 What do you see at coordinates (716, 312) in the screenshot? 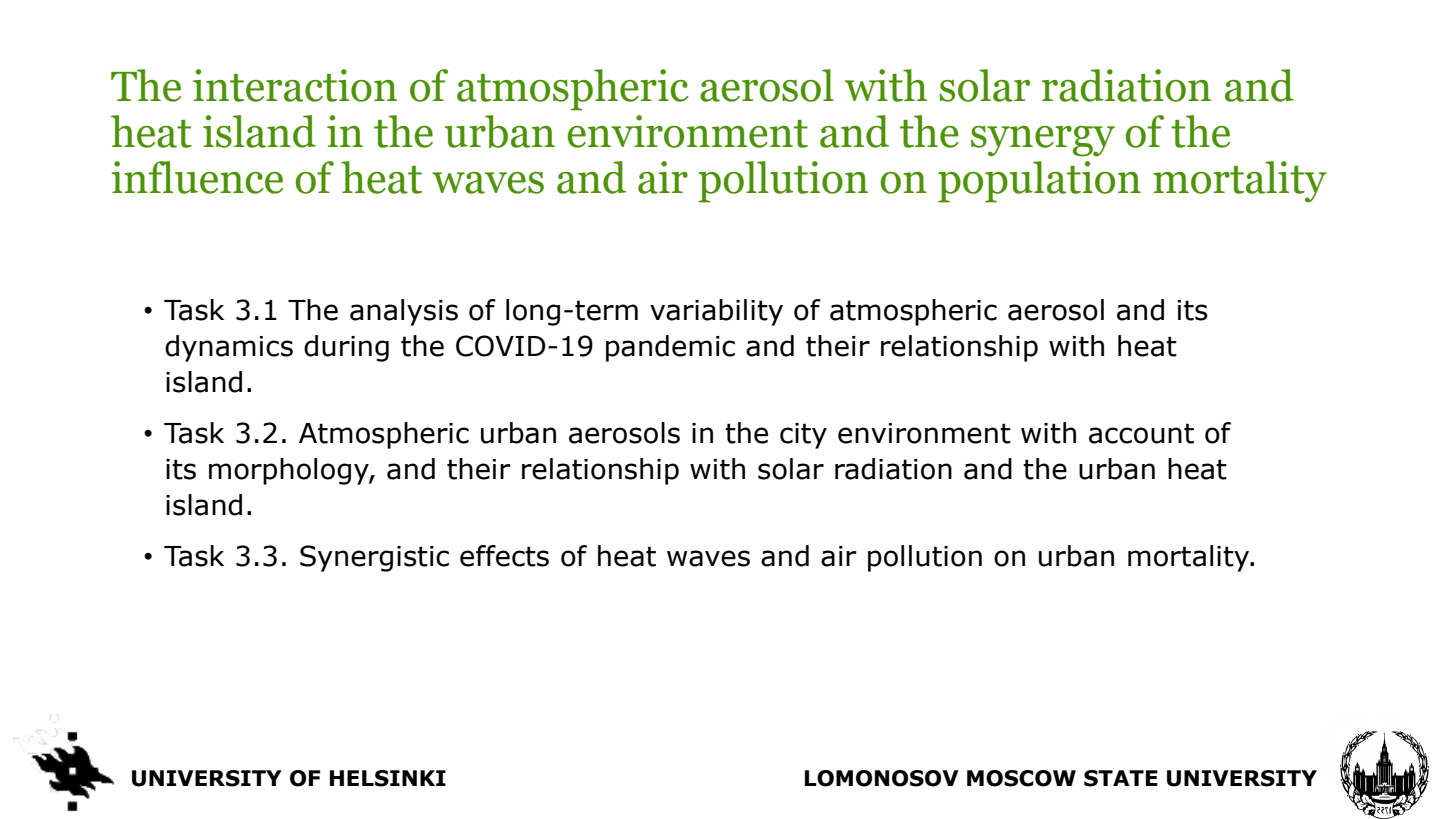
I see `variability` at bounding box center [716, 312].
